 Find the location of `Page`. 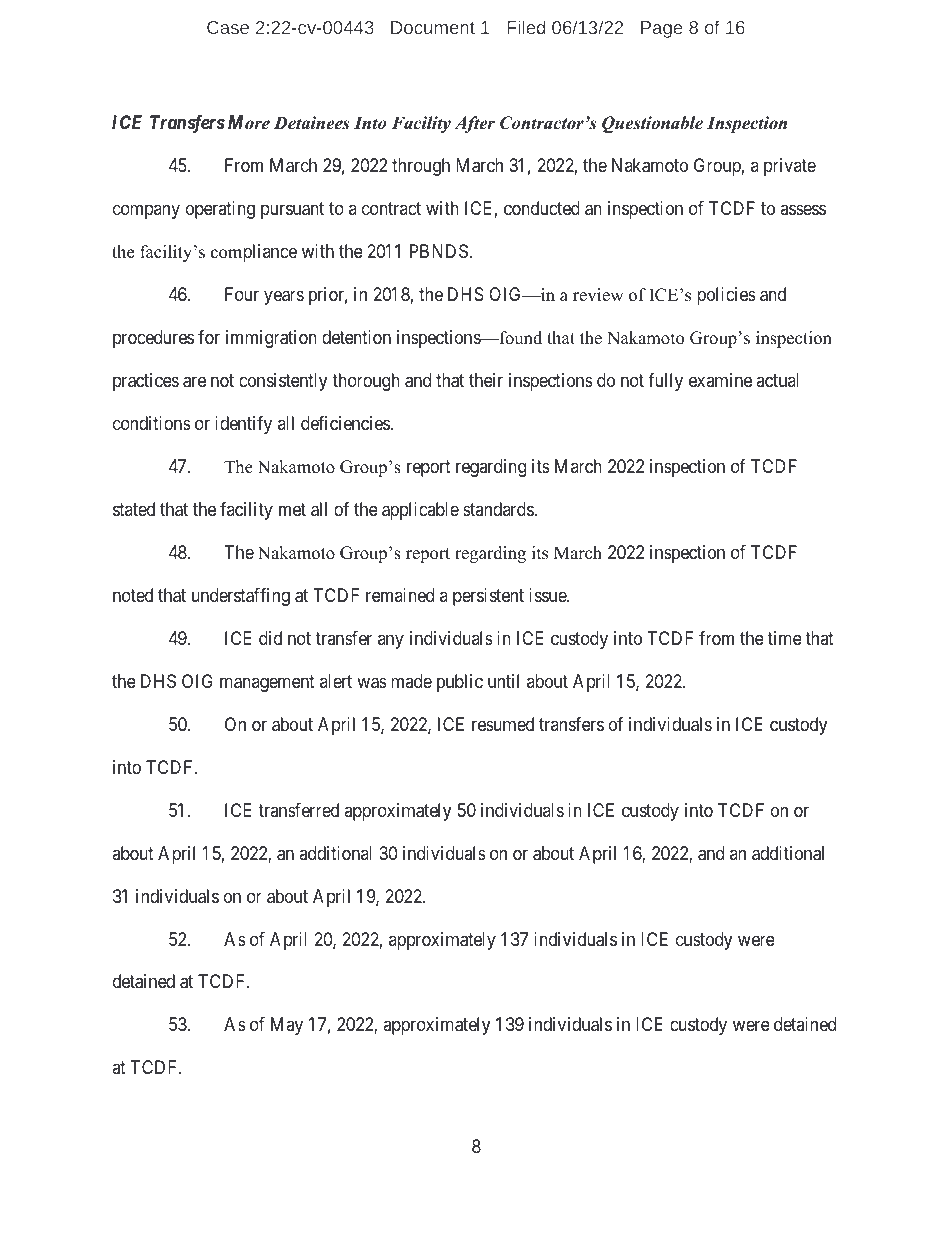

Page is located at coordinates (661, 29).
